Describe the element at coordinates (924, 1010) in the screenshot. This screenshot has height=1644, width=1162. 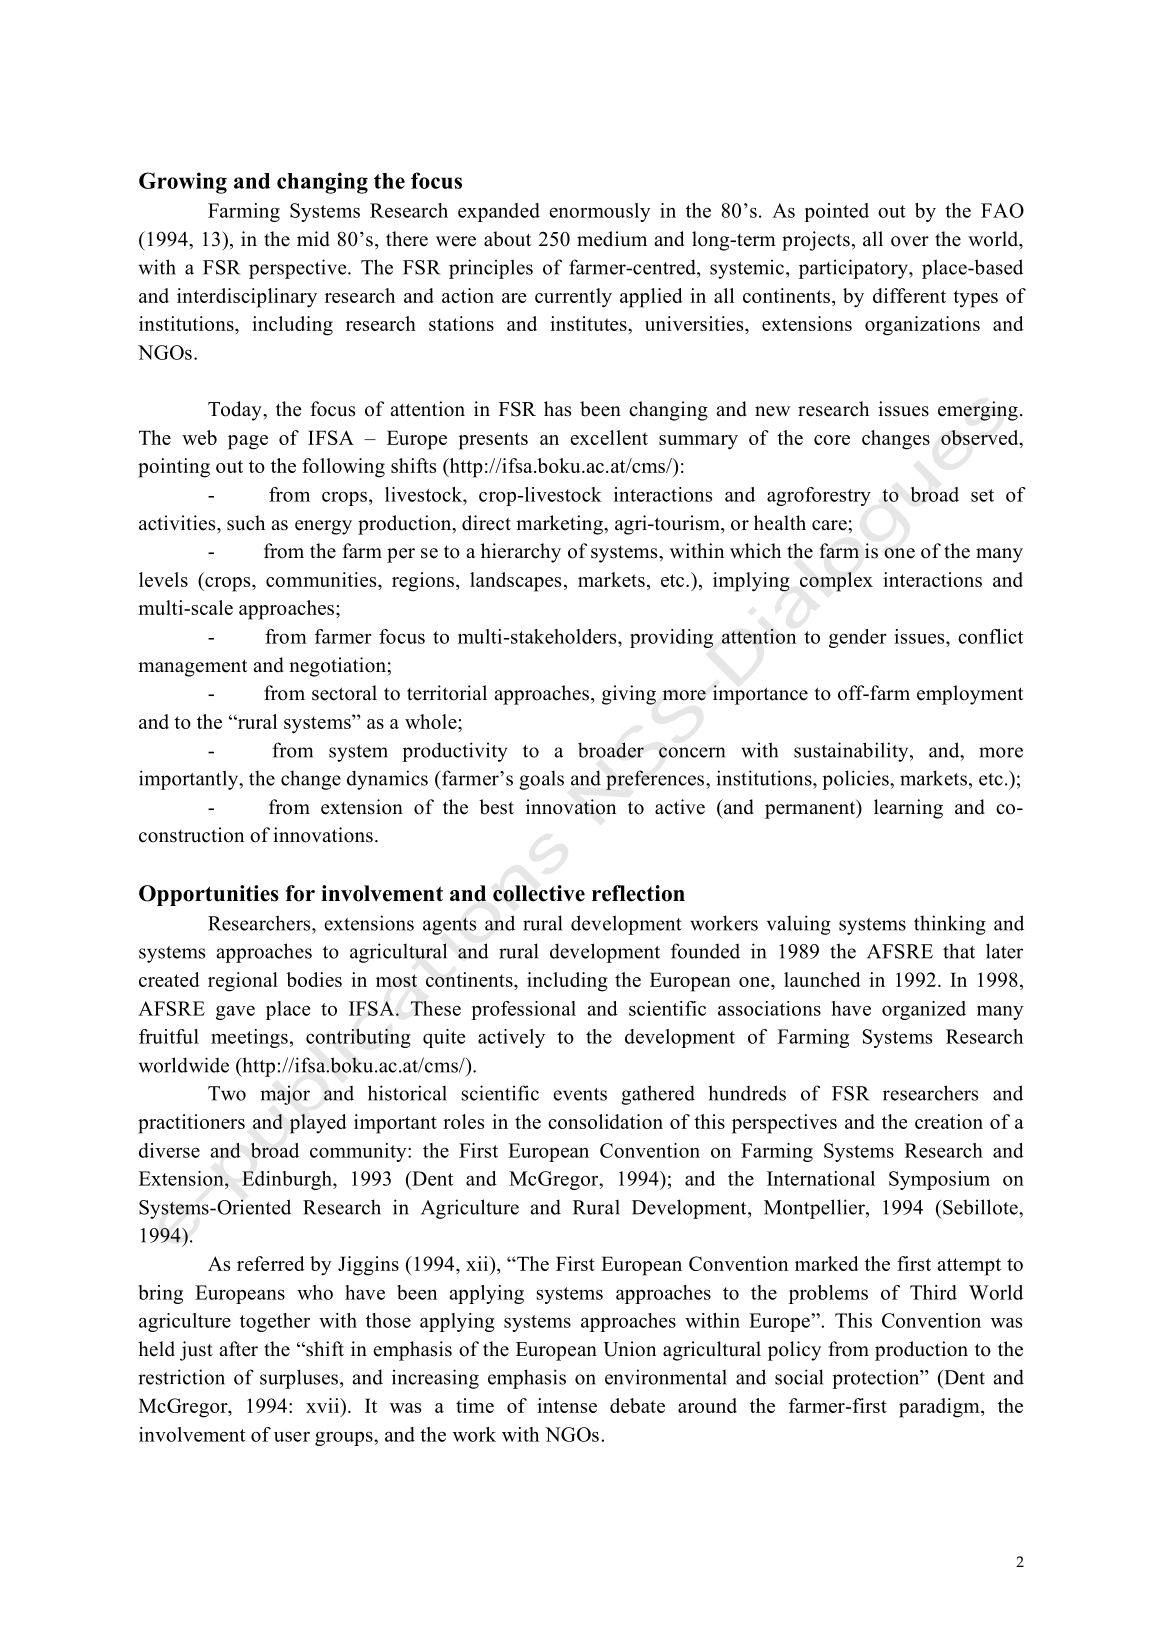
I see `organized` at that location.
